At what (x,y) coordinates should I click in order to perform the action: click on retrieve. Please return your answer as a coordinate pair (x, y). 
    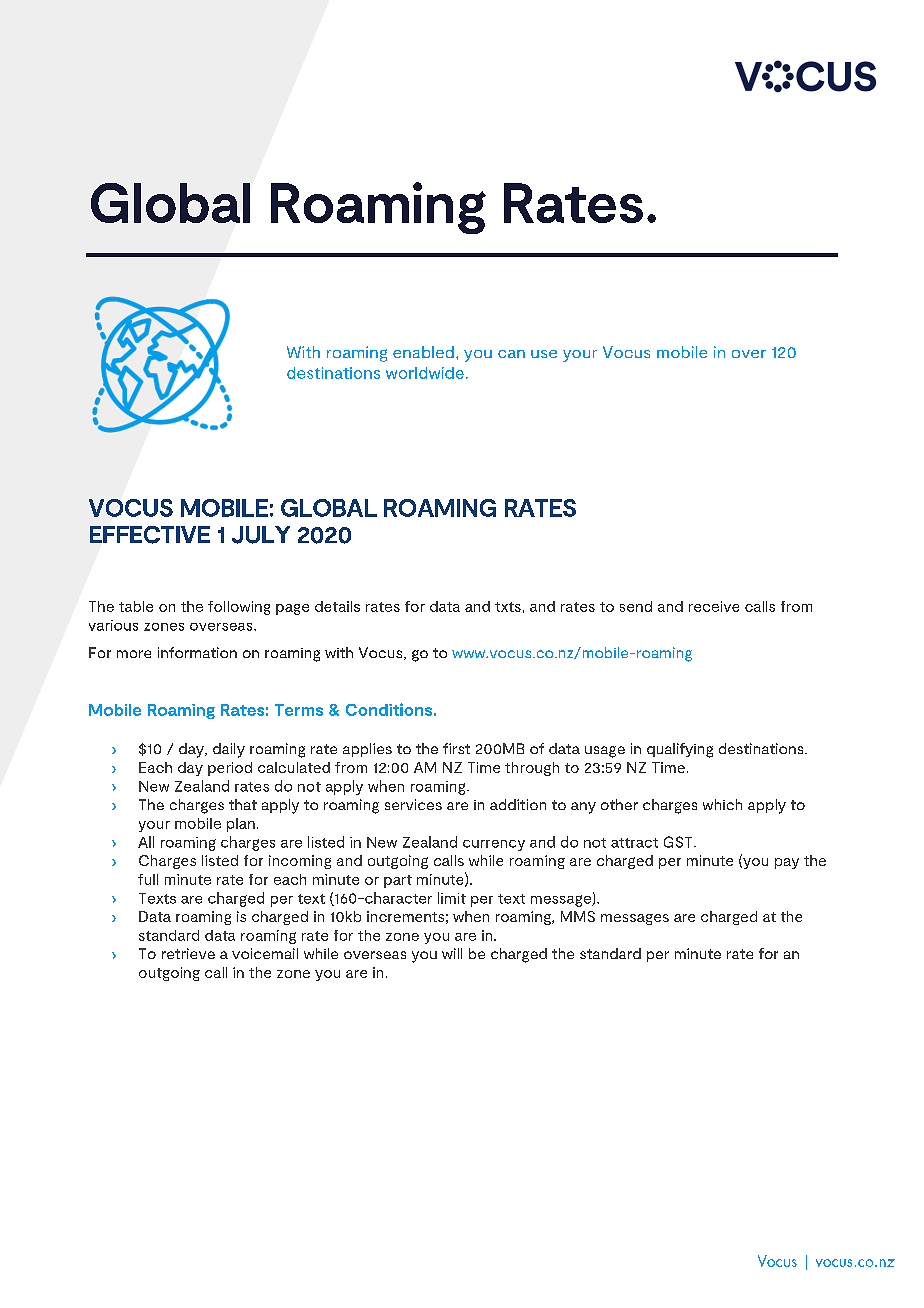
    Looking at the image, I should click on (188, 953).
